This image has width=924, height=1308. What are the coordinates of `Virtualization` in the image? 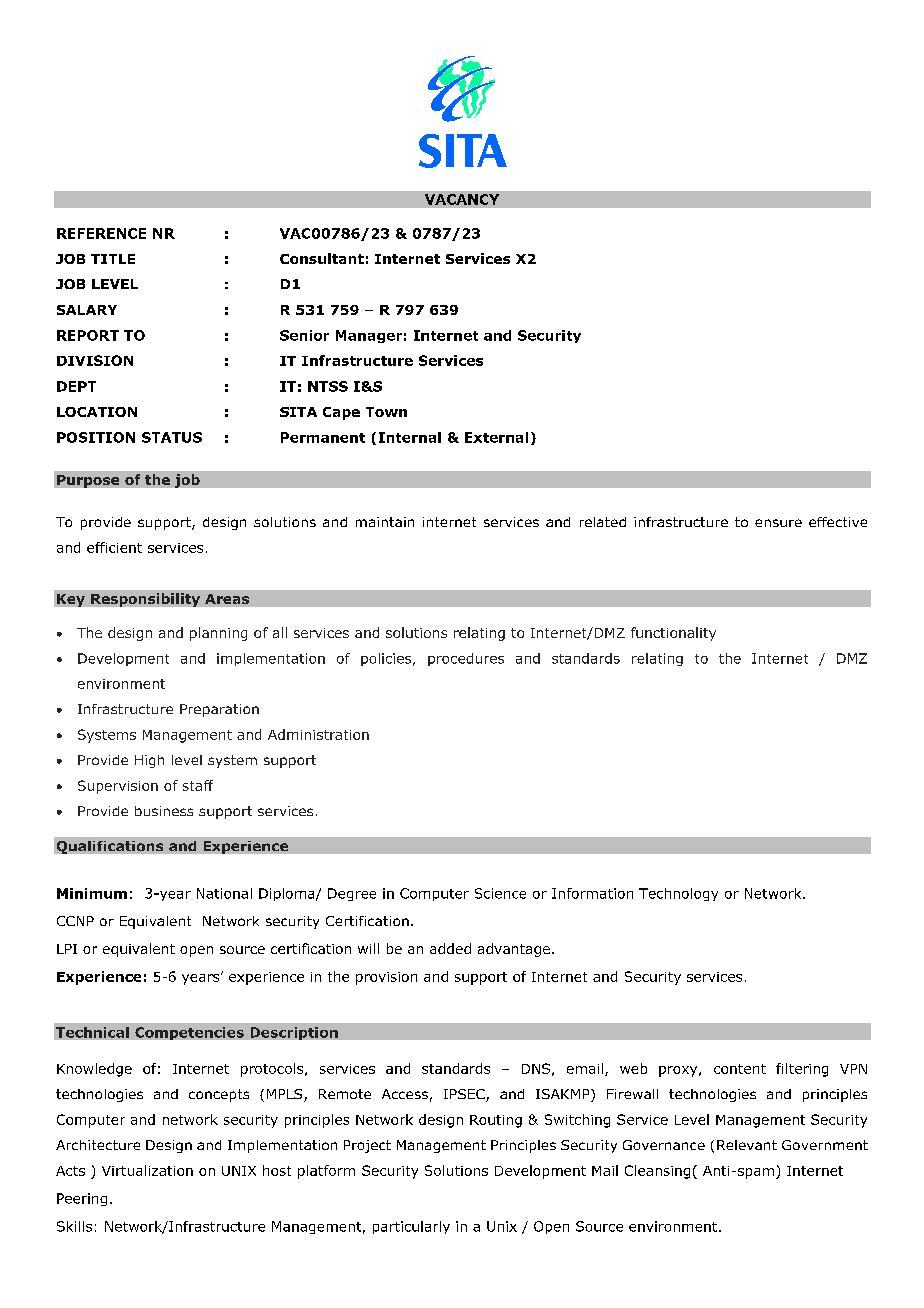 It's located at (147, 1170).
